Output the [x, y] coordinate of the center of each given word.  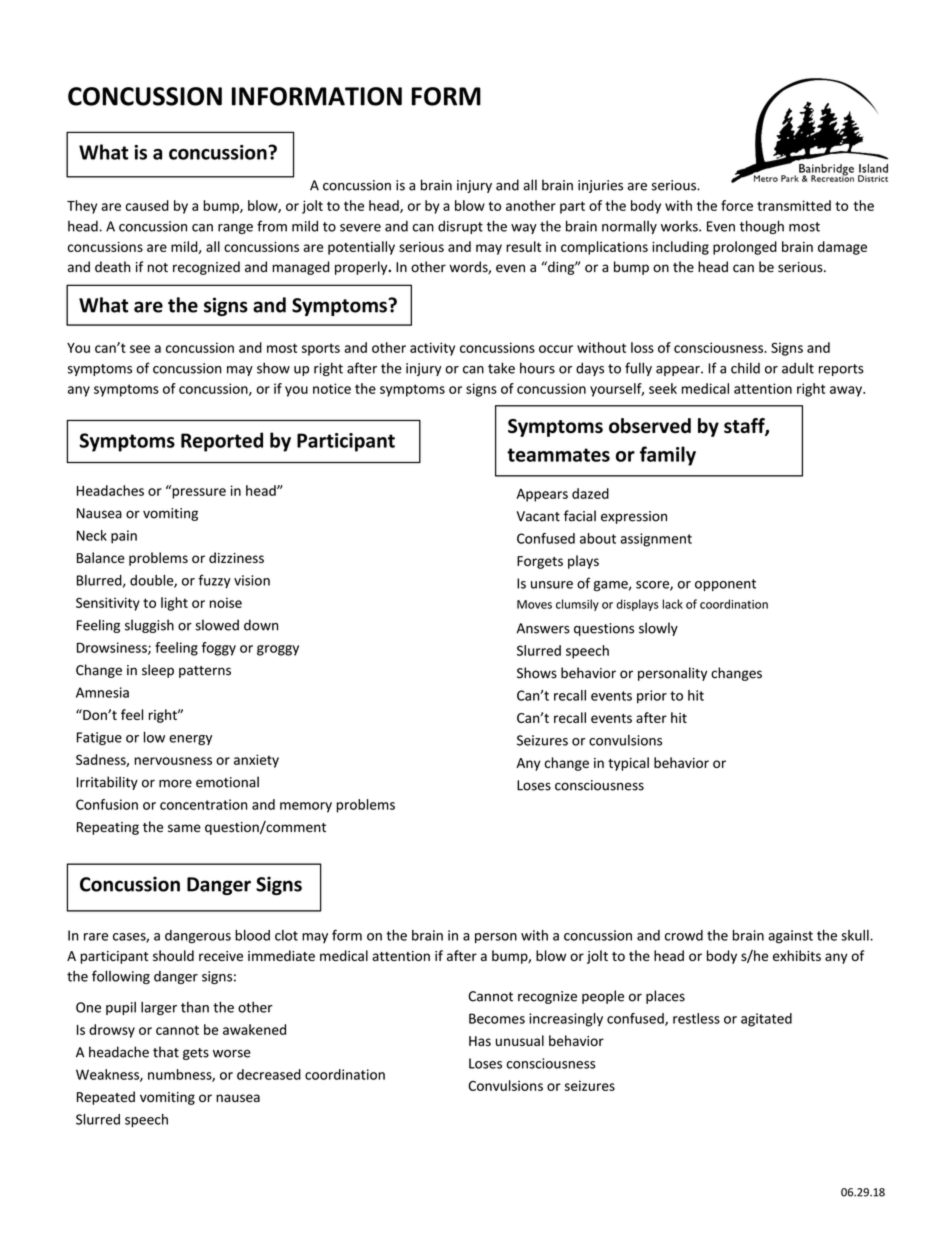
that [166, 1052]
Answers [543, 628]
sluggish [149, 626]
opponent [725, 585]
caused [147, 205]
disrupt [460, 227]
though [762, 227]
